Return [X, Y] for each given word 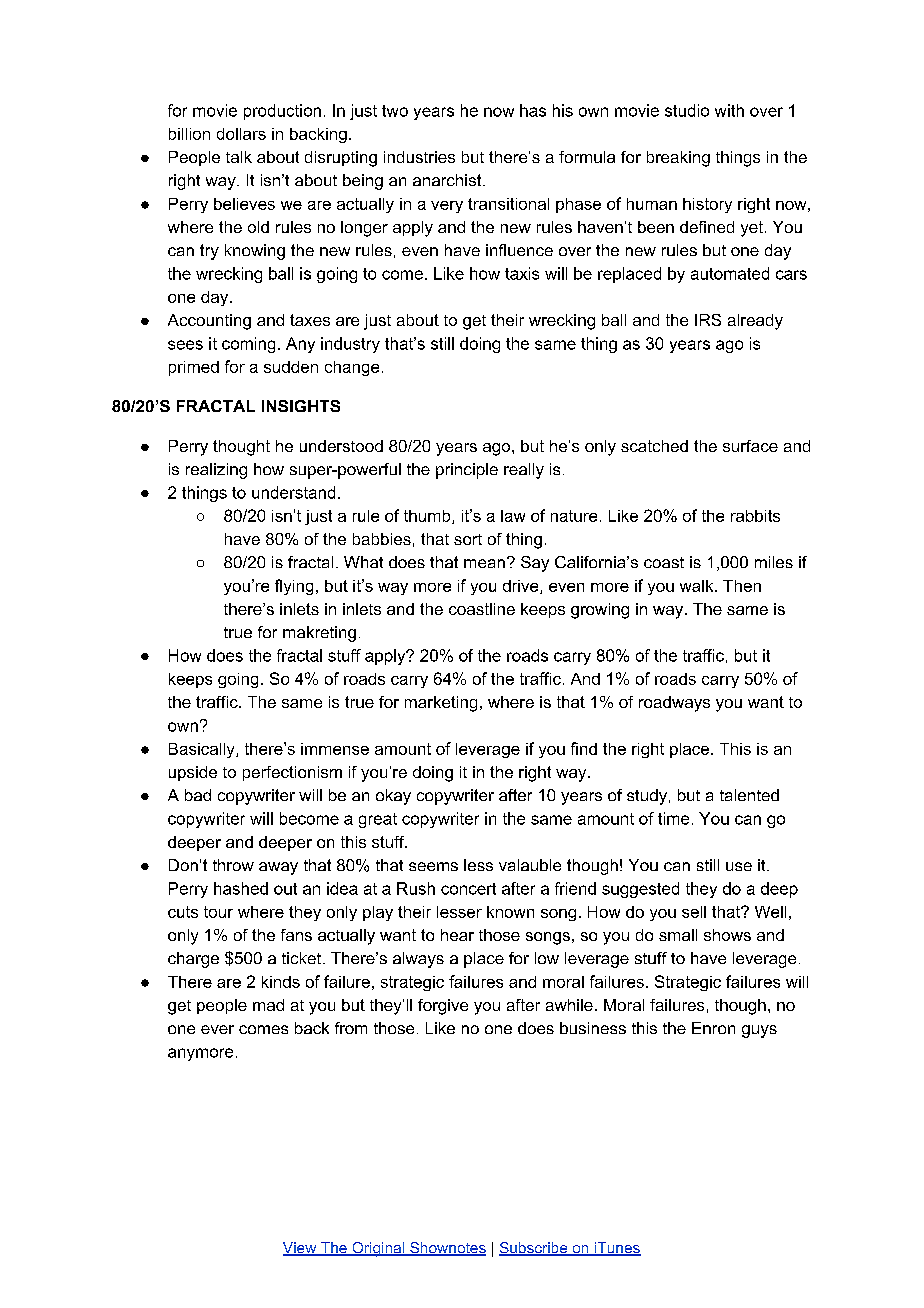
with [729, 110]
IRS [708, 320]
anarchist [448, 180]
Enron [713, 1028]
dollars [241, 134]
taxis [522, 273]
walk [698, 586]
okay [393, 797]
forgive [443, 1007]
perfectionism [292, 773]
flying [294, 587]
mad [268, 1005]
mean [484, 563]
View [301, 1249]
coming [248, 345]
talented [749, 795]
